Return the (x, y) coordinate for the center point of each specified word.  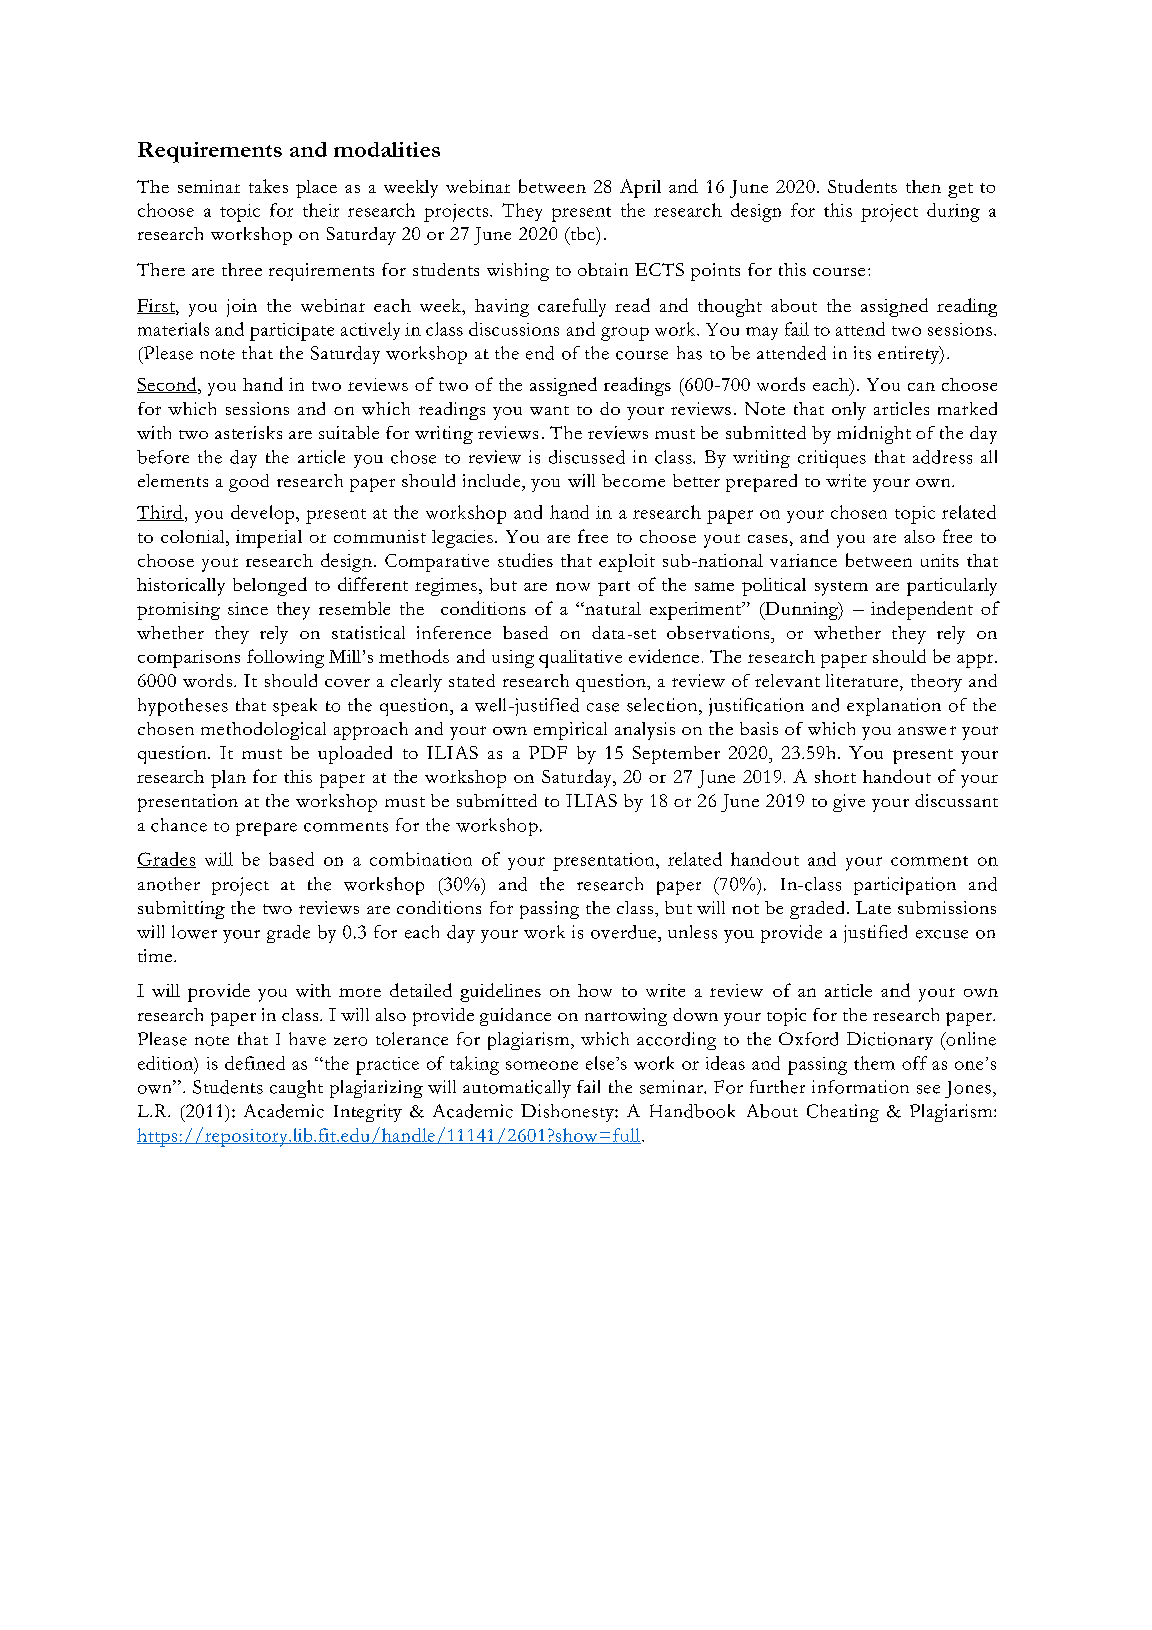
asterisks (248, 432)
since (248, 608)
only (849, 411)
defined (255, 1063)
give (849, 803)
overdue (625, 932)
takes (268, 186)
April (640, 188)
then (923, 186)
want (549, 410)
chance (179, 825)
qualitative (580, 659)
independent (922, 610)
